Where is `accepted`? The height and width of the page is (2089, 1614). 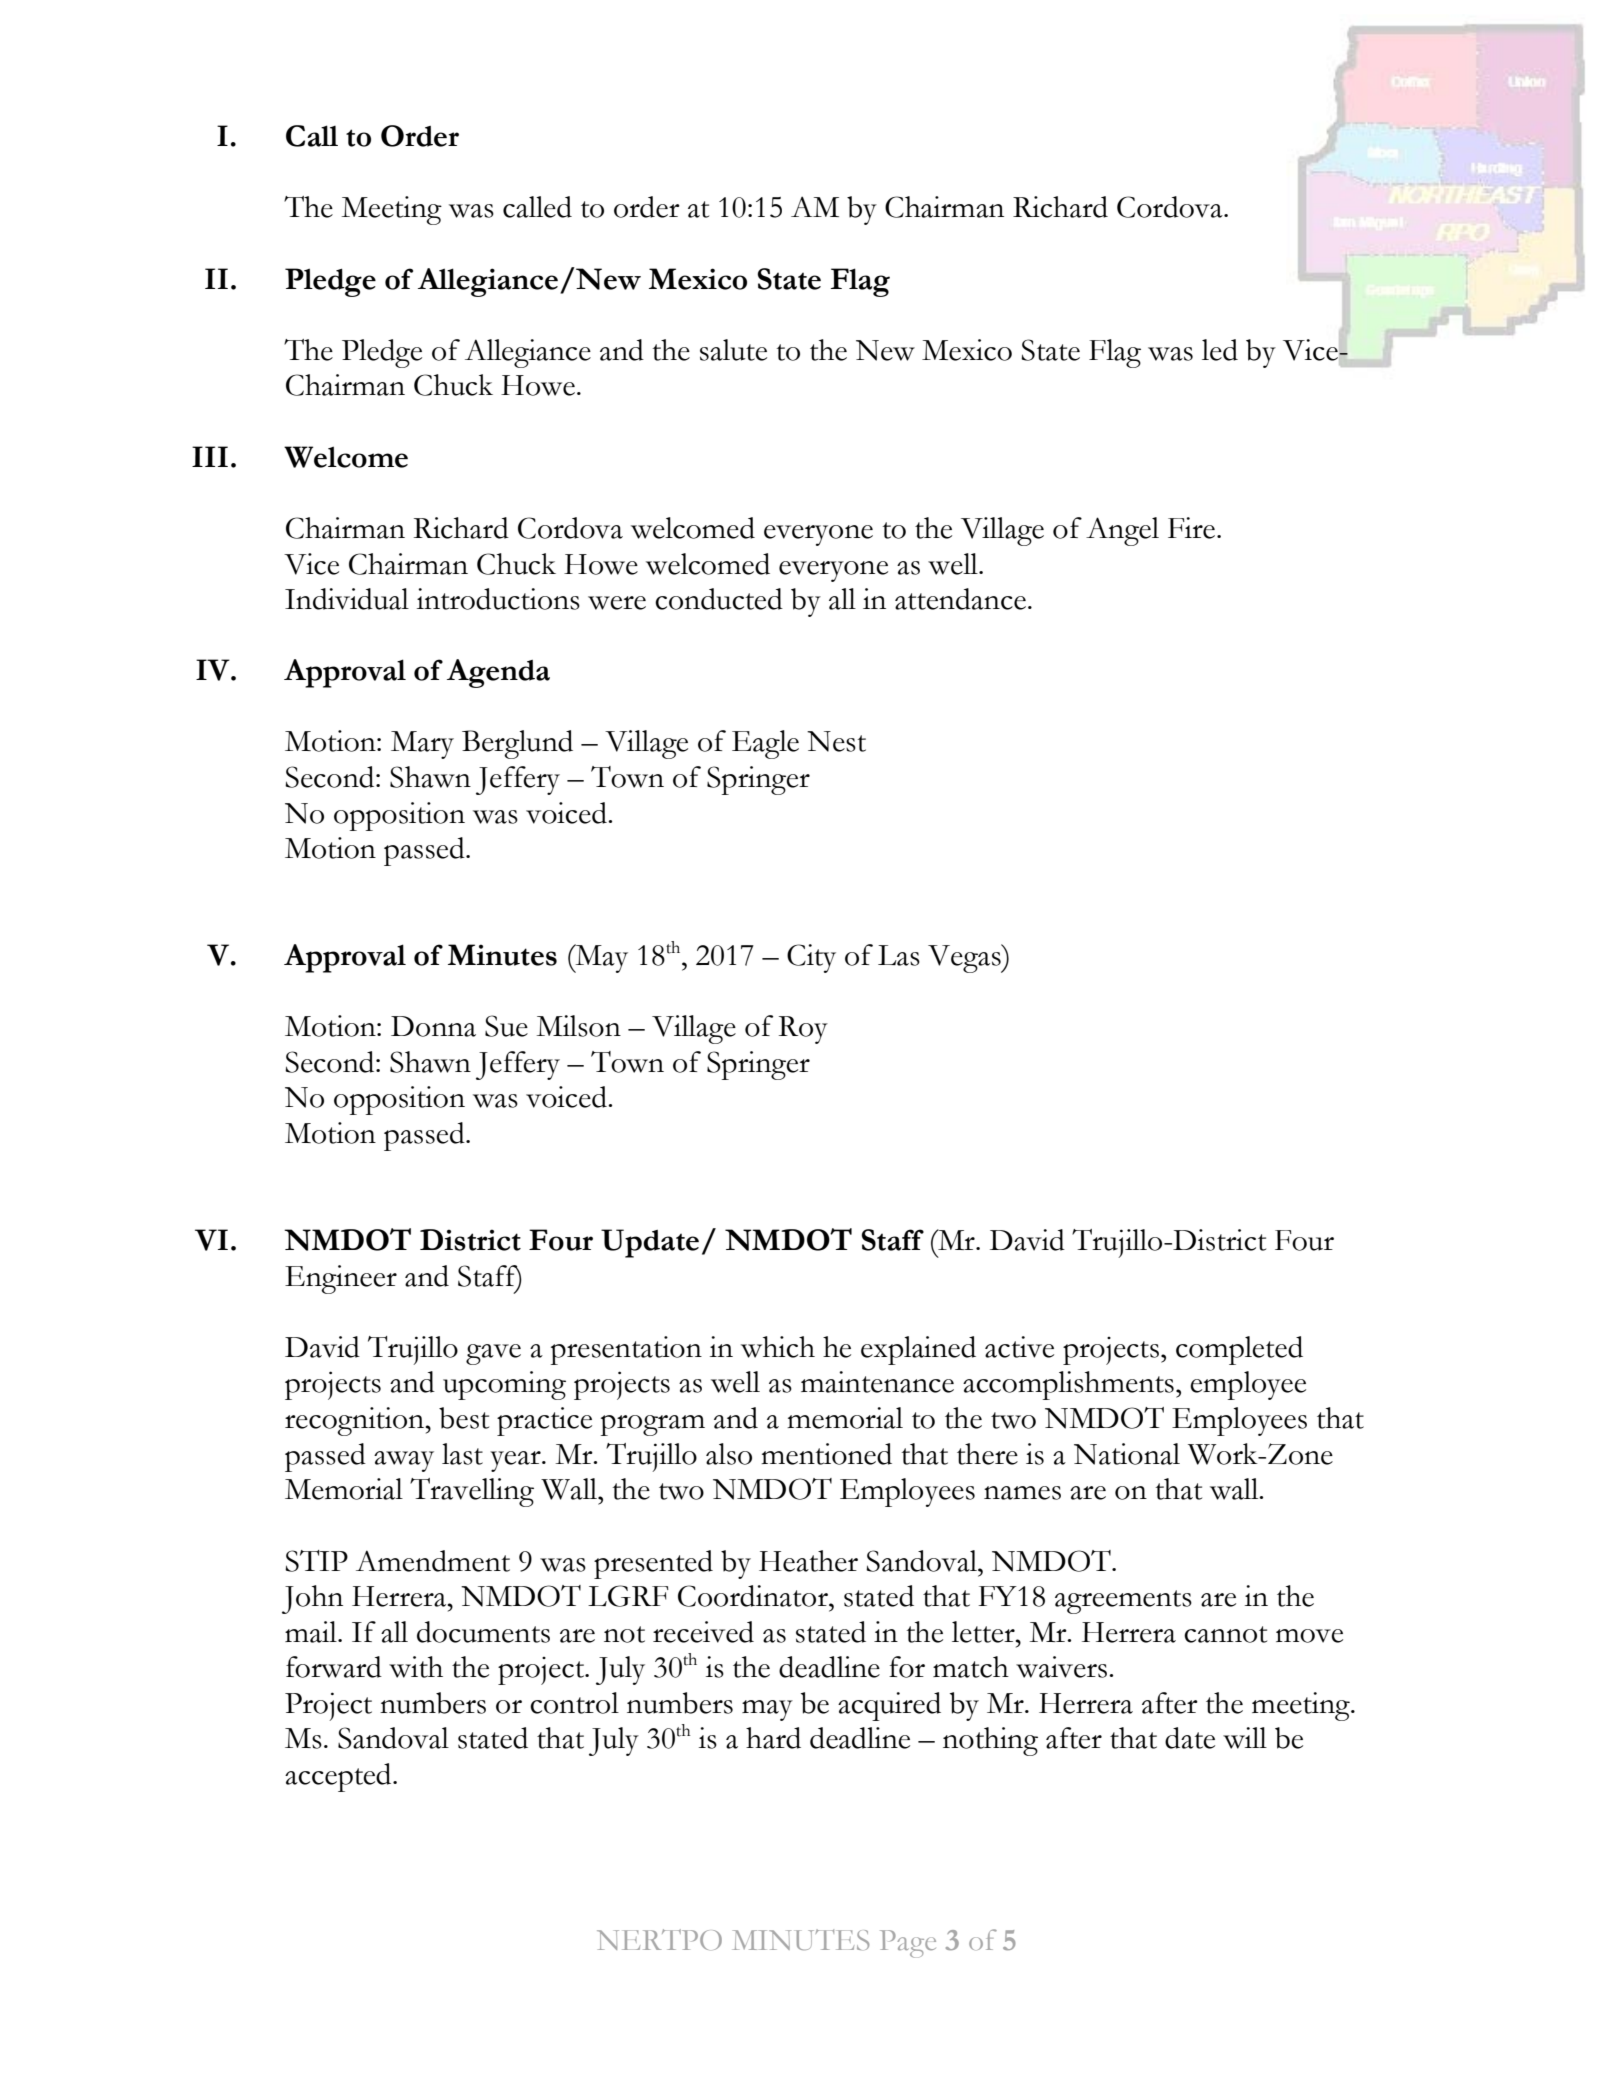
accepted is located at coordinates (339, 1777).
